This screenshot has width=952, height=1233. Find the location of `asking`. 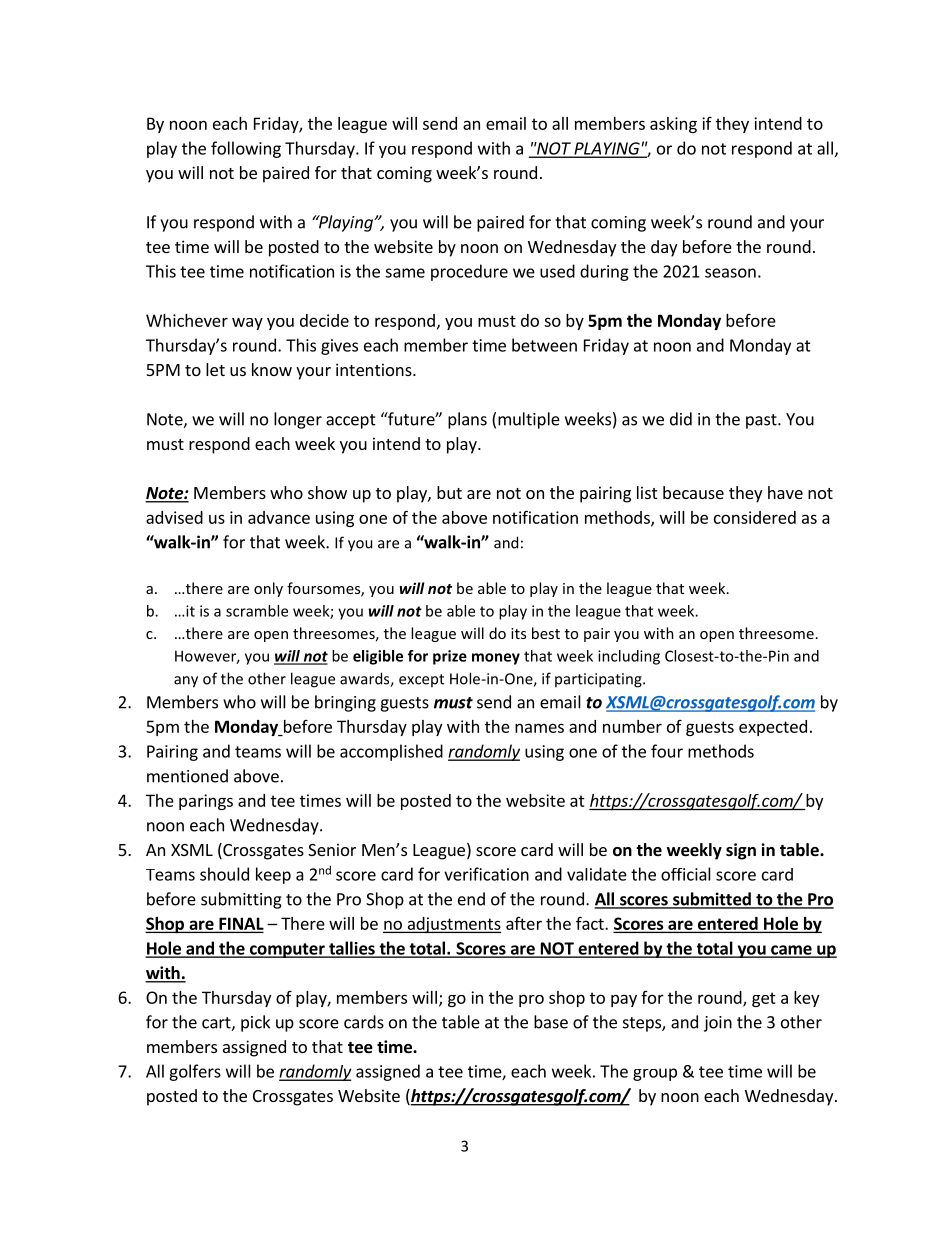

asking is located at coordinates (673, 125).
